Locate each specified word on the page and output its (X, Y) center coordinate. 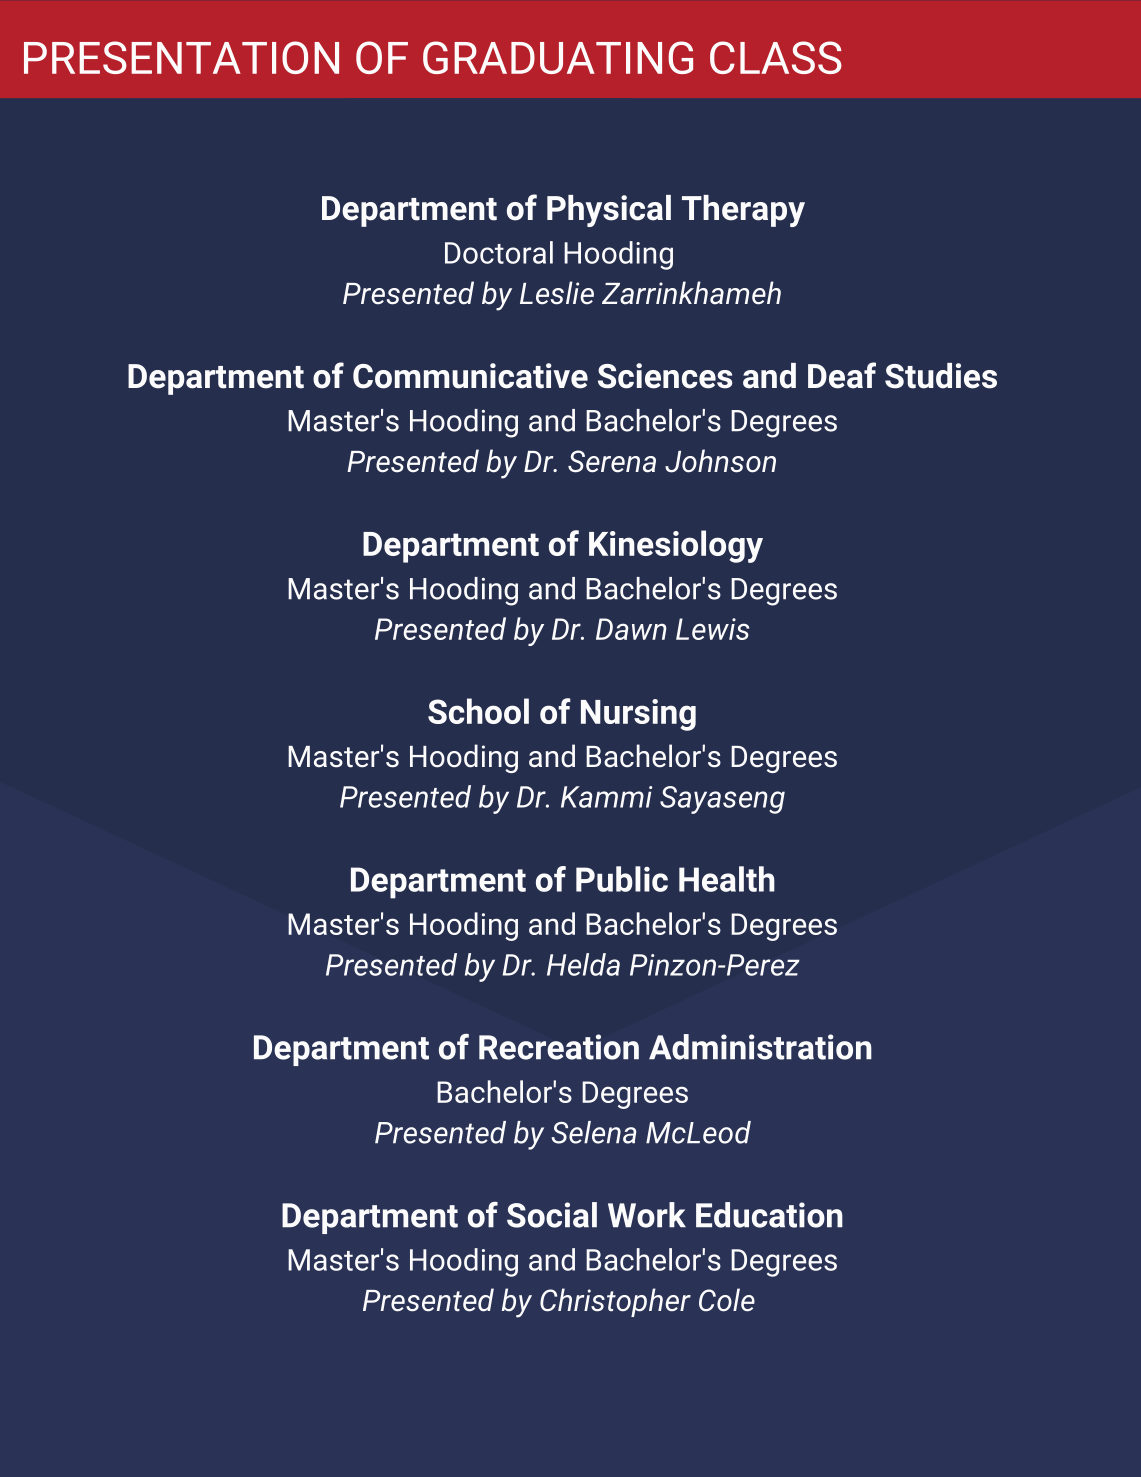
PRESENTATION (181, 57)
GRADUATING (558, 57)
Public (622, 879)
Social (552, 1215)
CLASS (776, 57)
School (478, 711)
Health (727, 879)
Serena (612, 461)
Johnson (720, 461)
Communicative (470, 376)
